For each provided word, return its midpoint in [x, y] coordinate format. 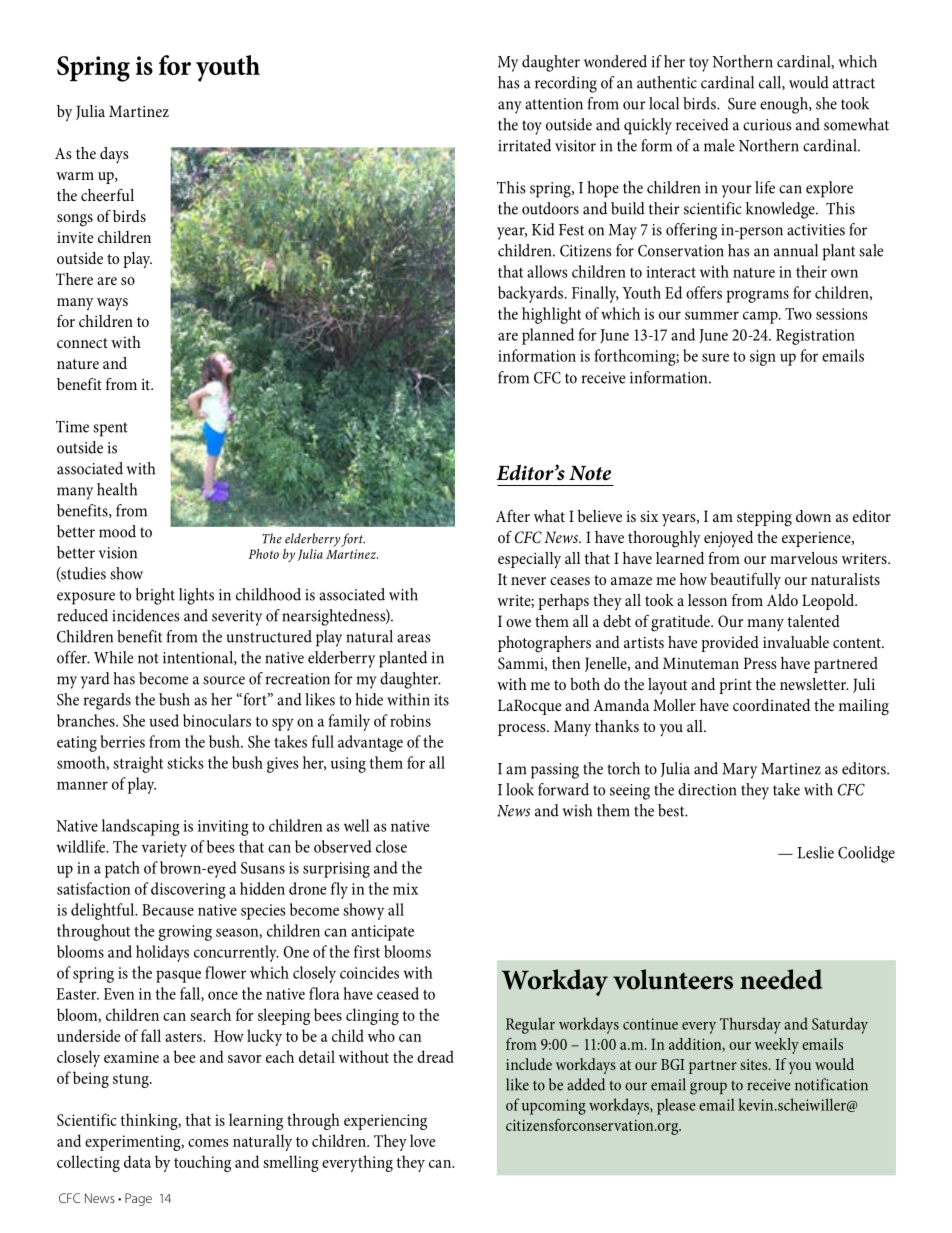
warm [75, 176]
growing [185, 933]
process [523, 730]
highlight [551, 315]
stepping [764, 519]
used [164, 720]
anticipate [382, 933]
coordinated [771, 705]
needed [781, 979]
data [137, 1161]
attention [554, 104]
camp [761, 317]
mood [117, 531]
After [513, 515]
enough [785, 105]
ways [112, 304]
